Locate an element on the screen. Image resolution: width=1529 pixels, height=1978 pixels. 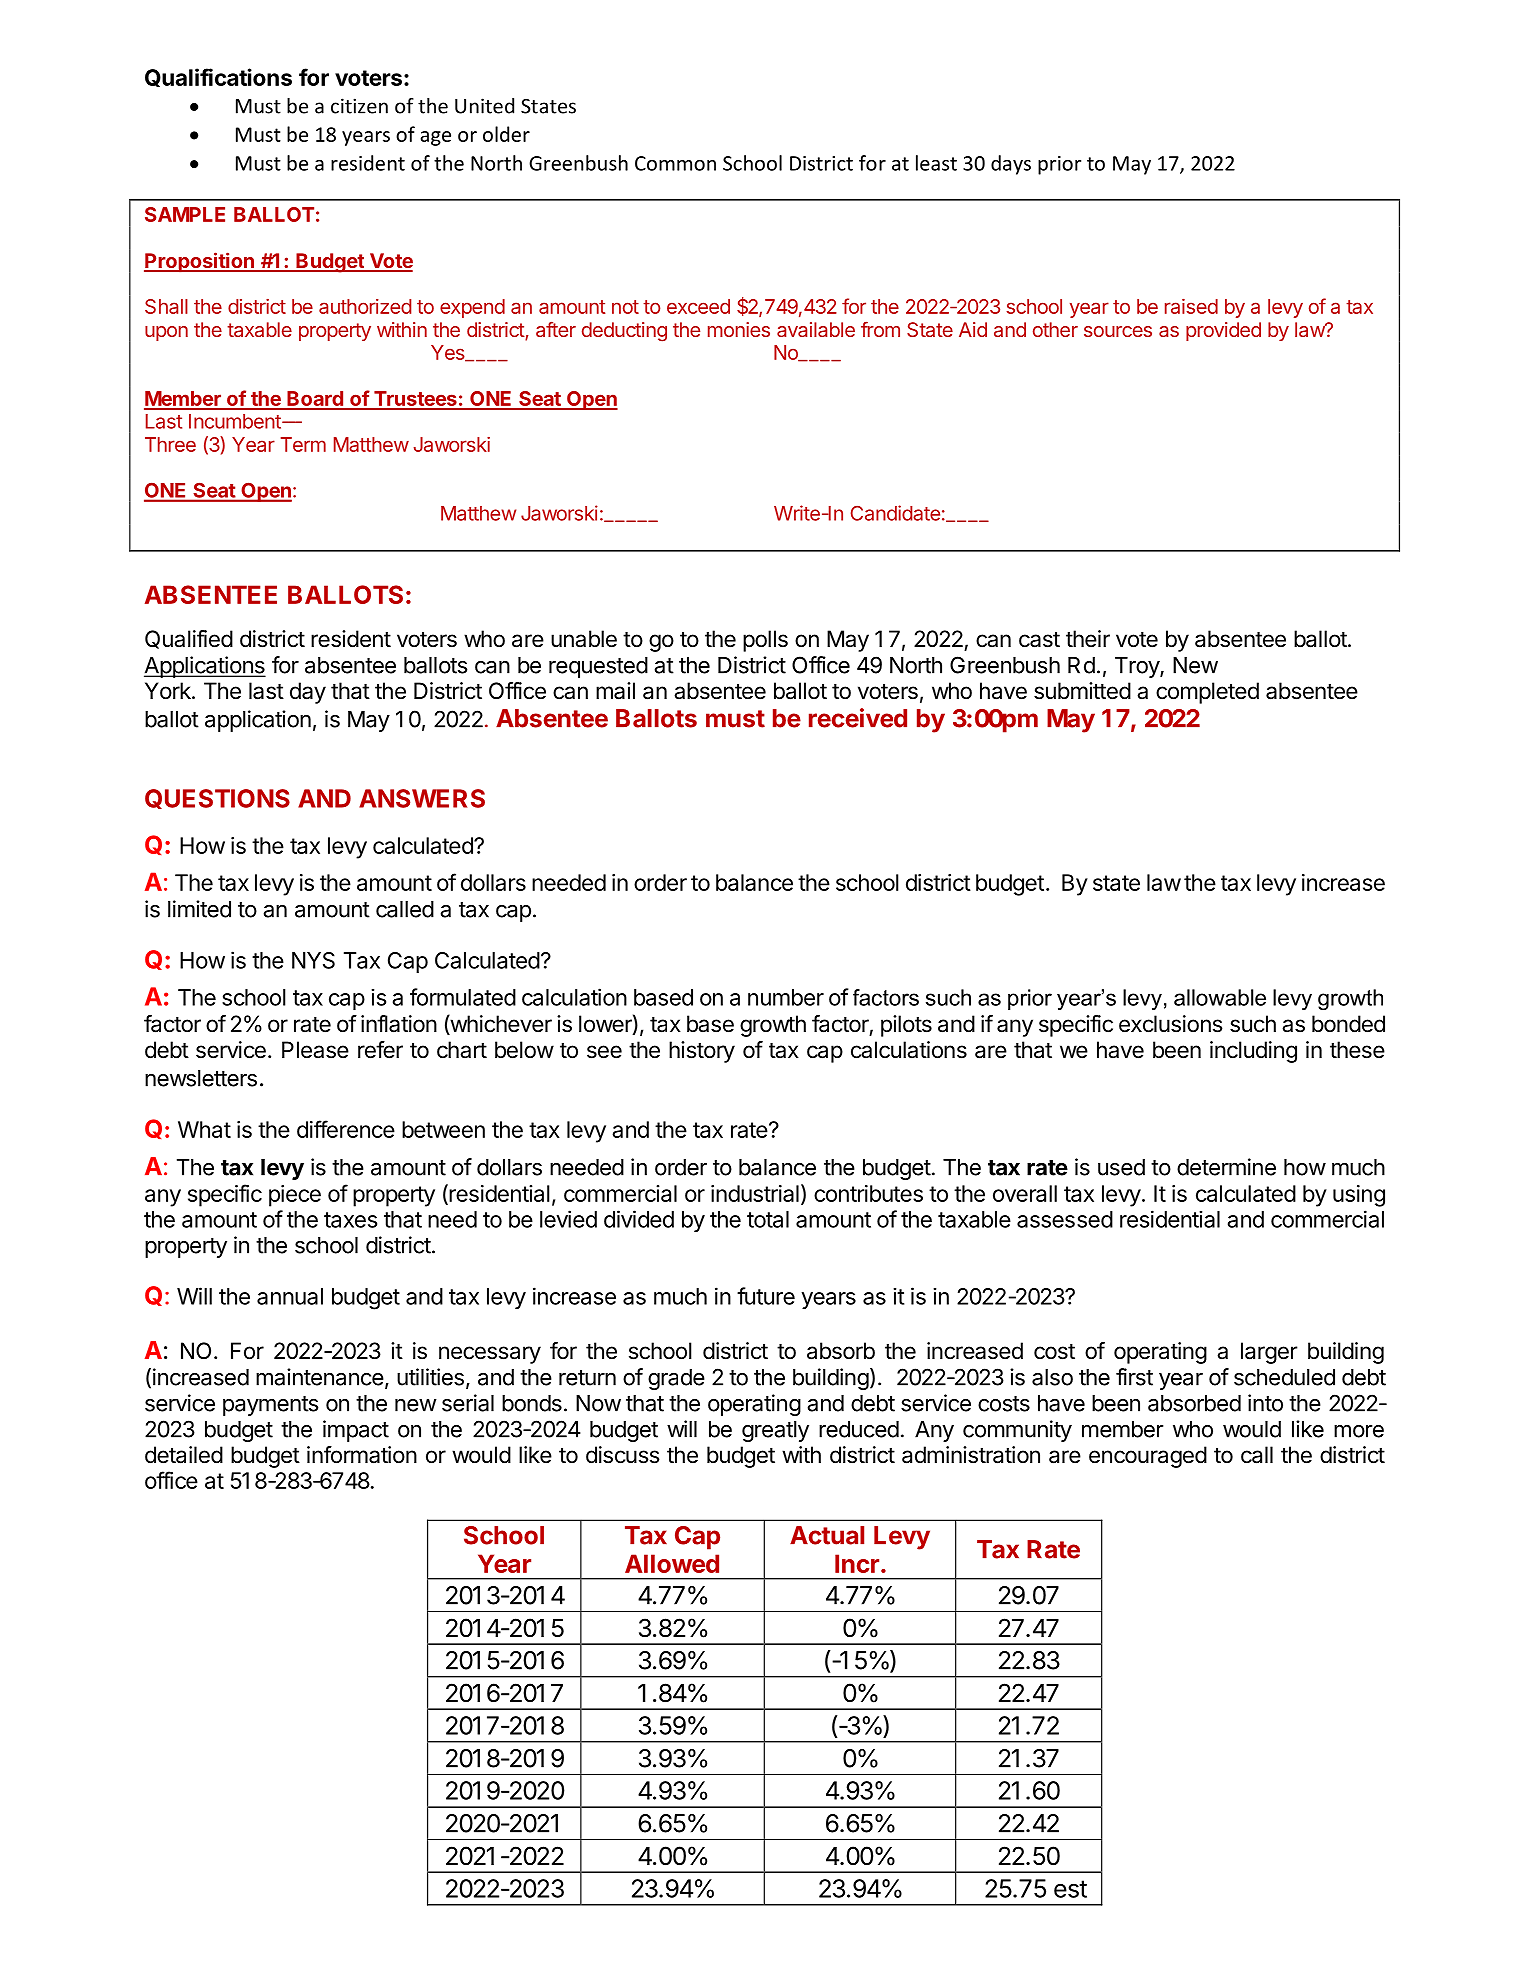
information is located at coordinates (362, 1455).
